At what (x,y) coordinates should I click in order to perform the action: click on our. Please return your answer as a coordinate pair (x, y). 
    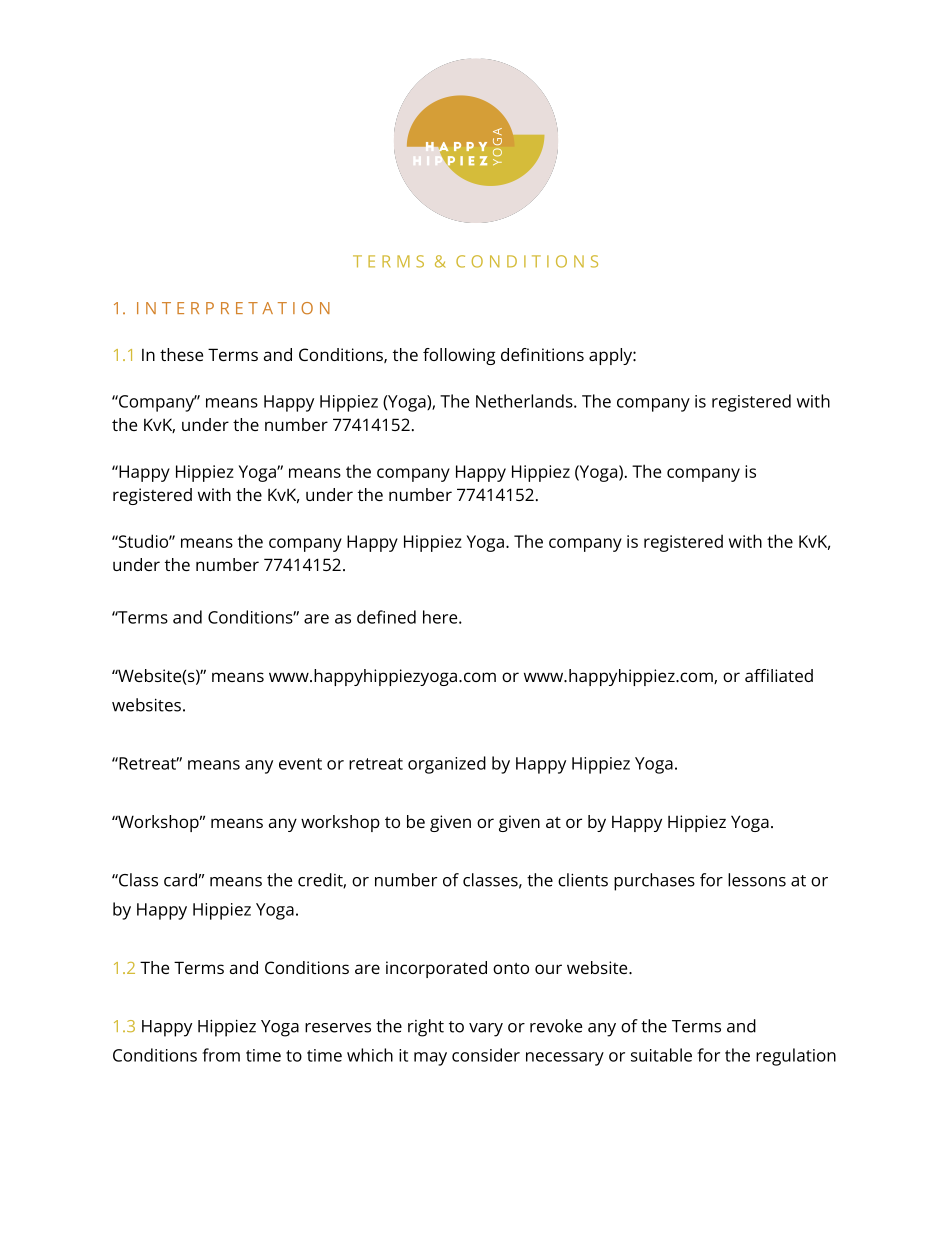
    Looking at the image, I should click on (548, 969).
